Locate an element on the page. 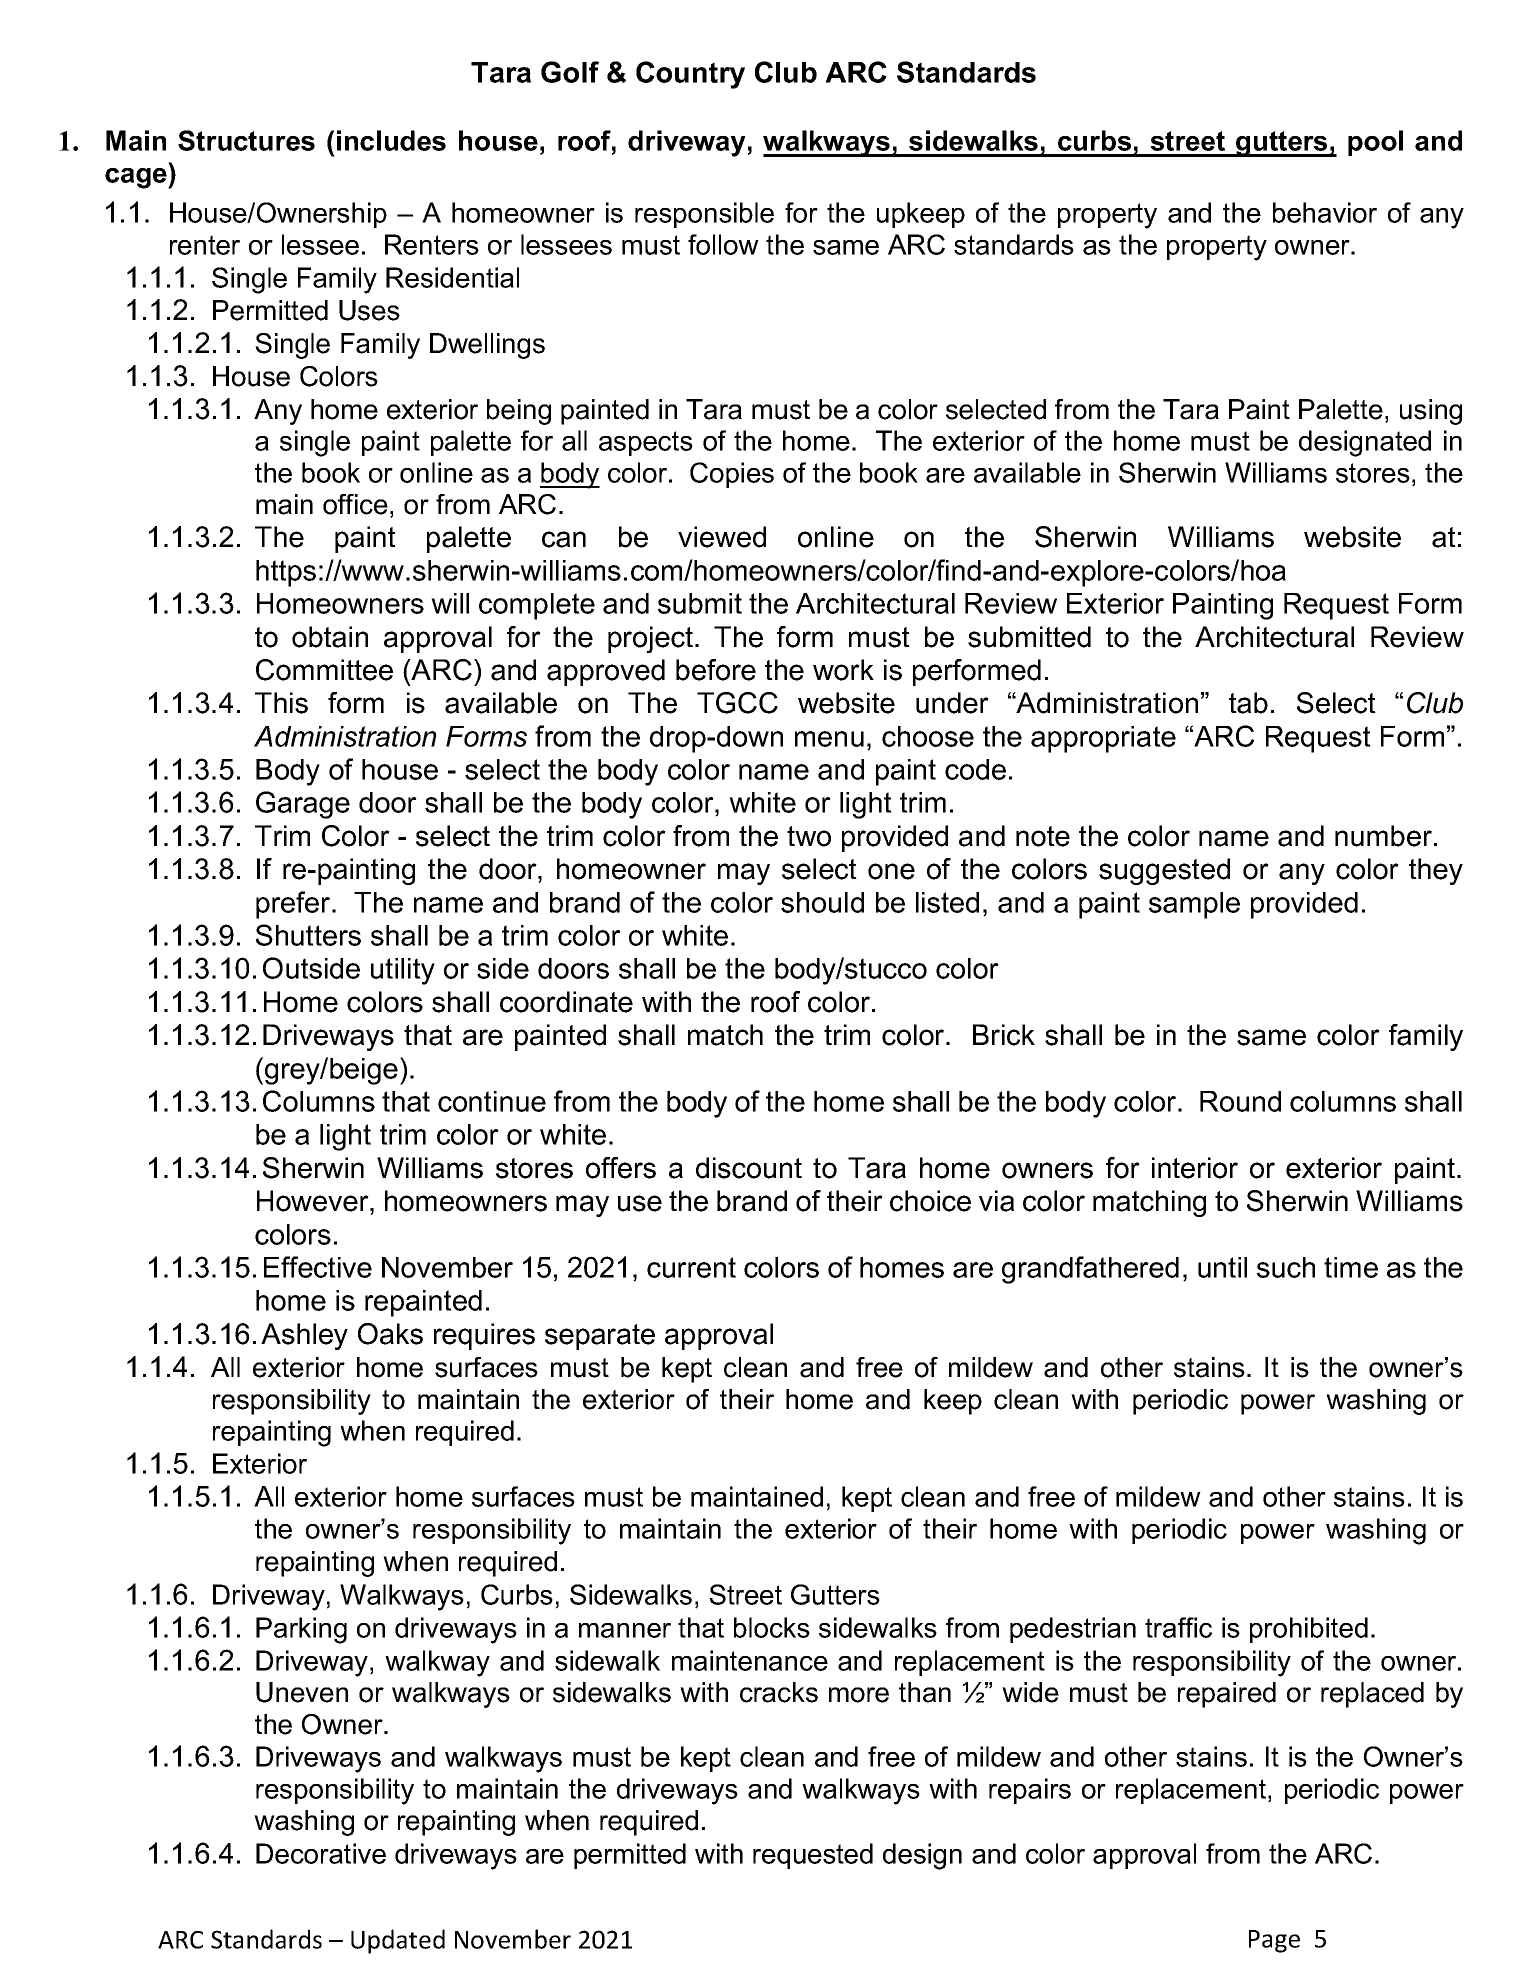 The width and height of the page is (1536, 1988). Country is located at coordinates (690, 75).
